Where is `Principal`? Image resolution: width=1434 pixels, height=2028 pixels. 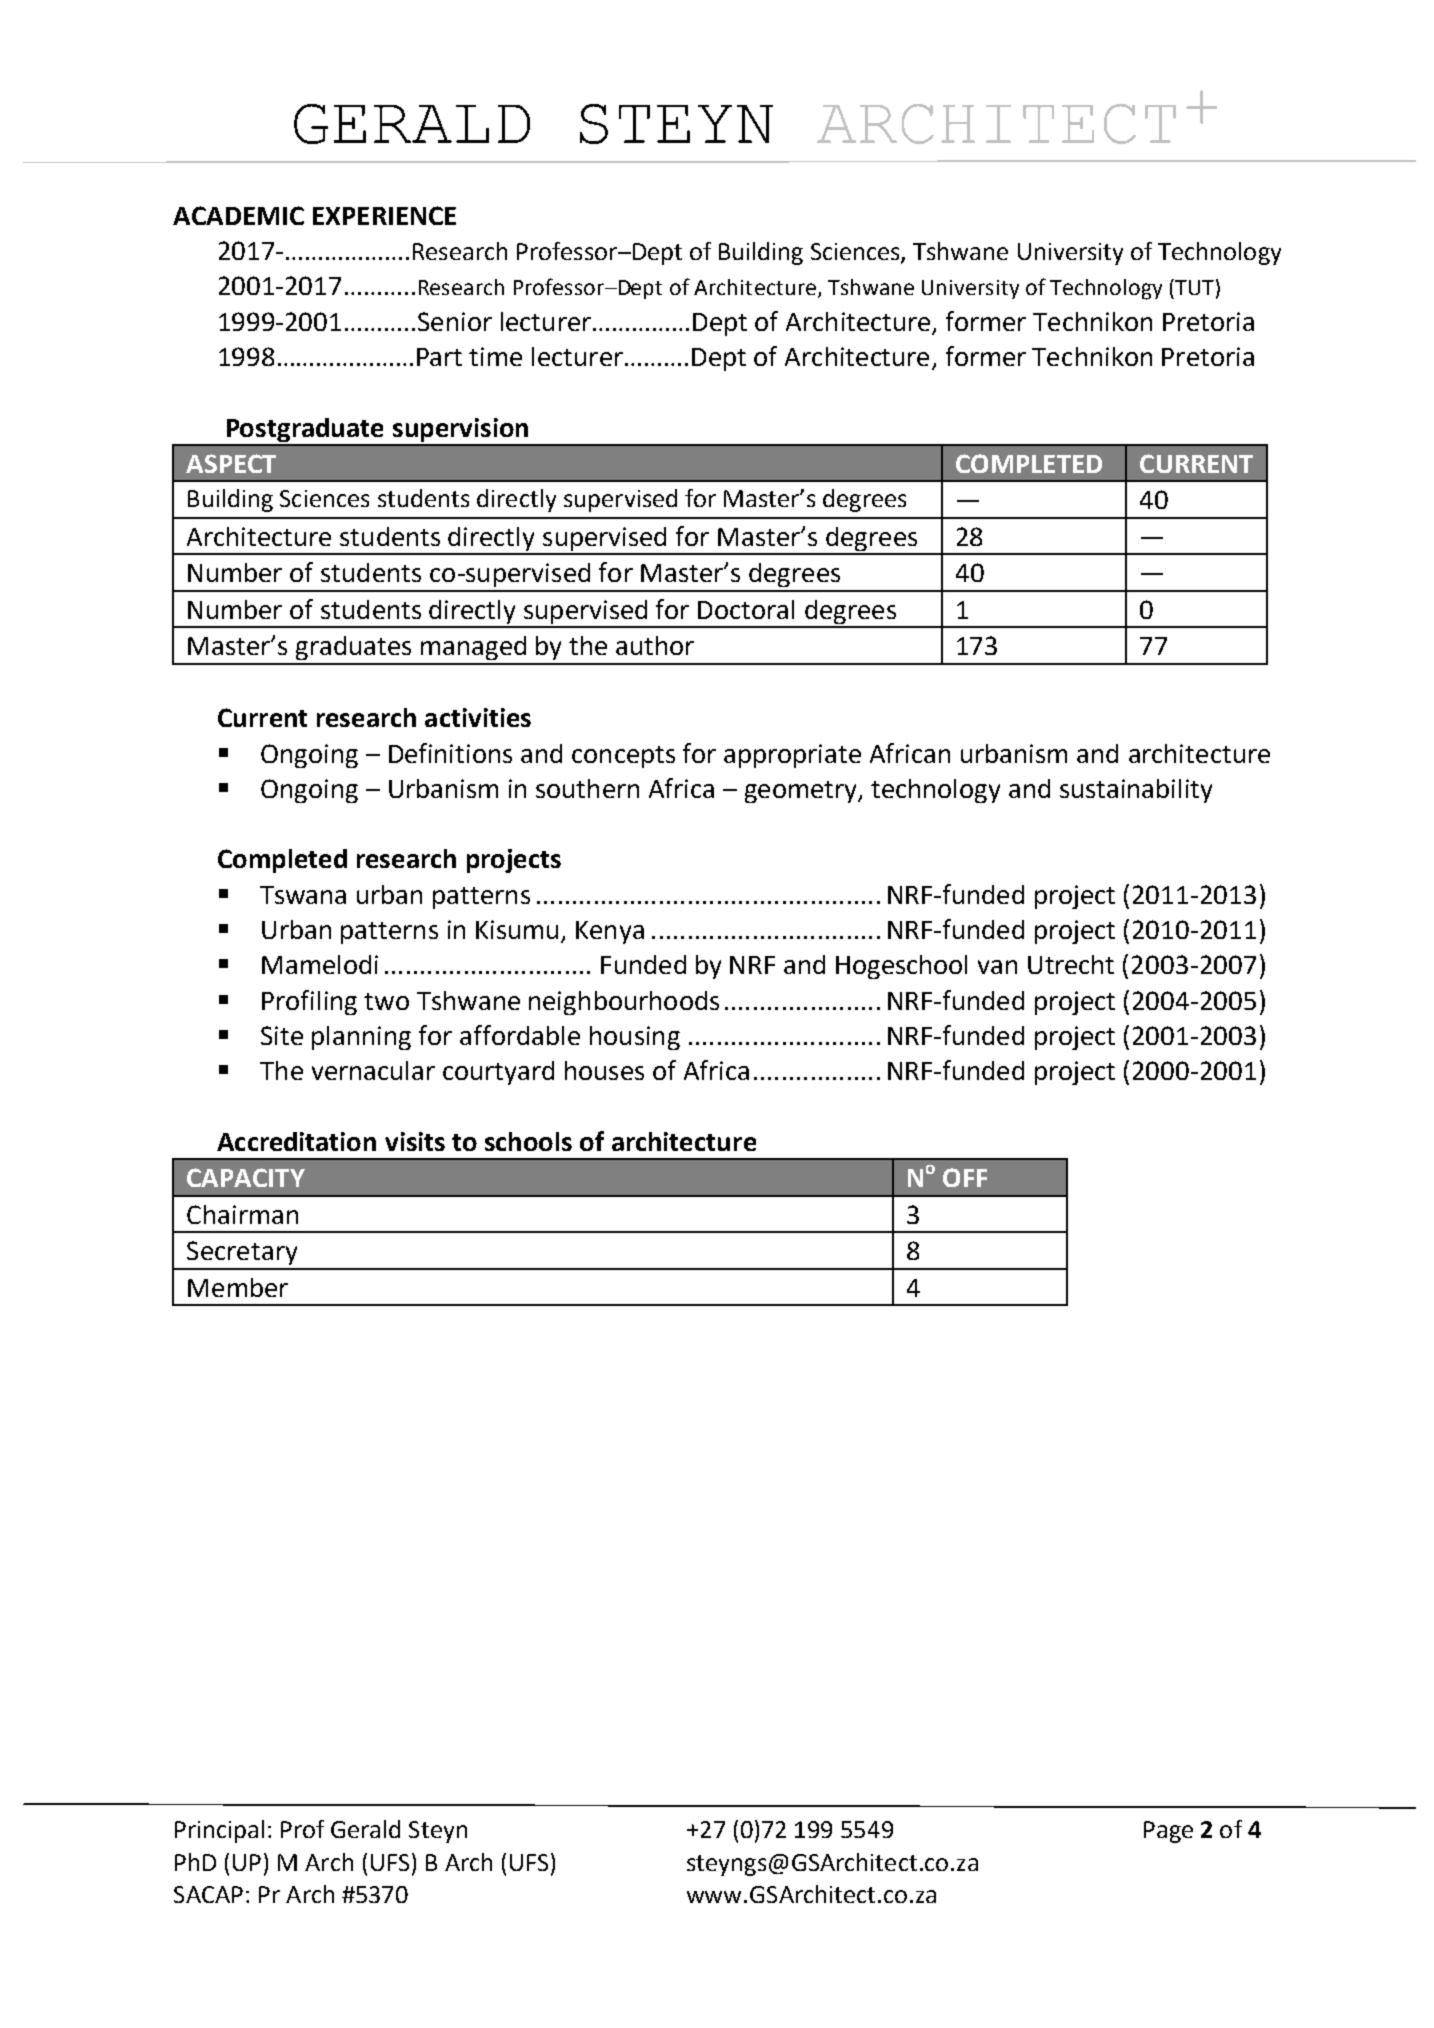
Principal is located at coordinates (219, 1831).
